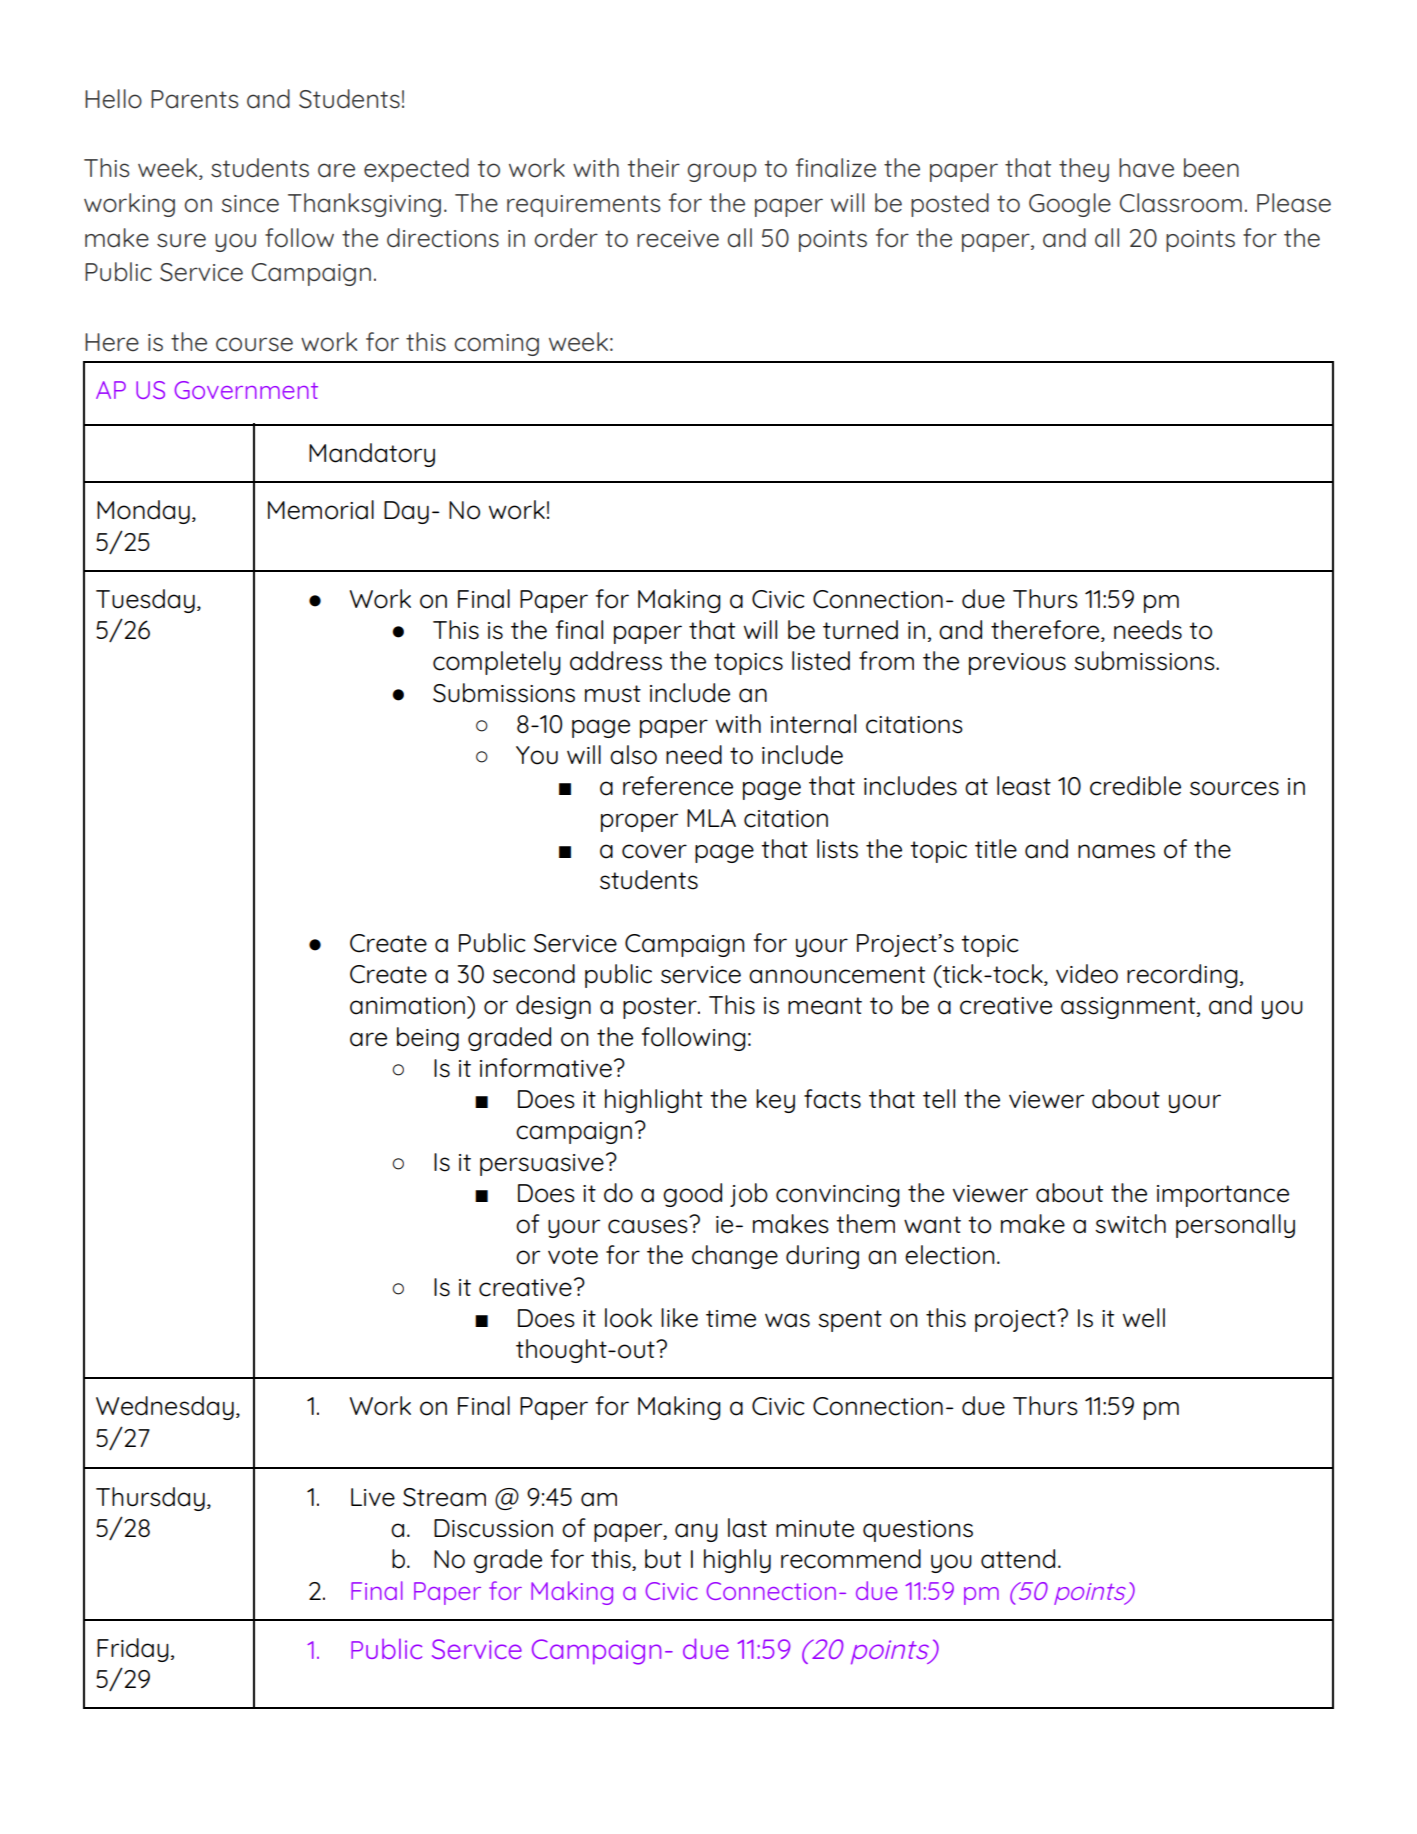 This screenshot has width=1417, height=1834. Describe the element at coordinates (654, 1101) in the screenshot. I see `highlight` at that location.
